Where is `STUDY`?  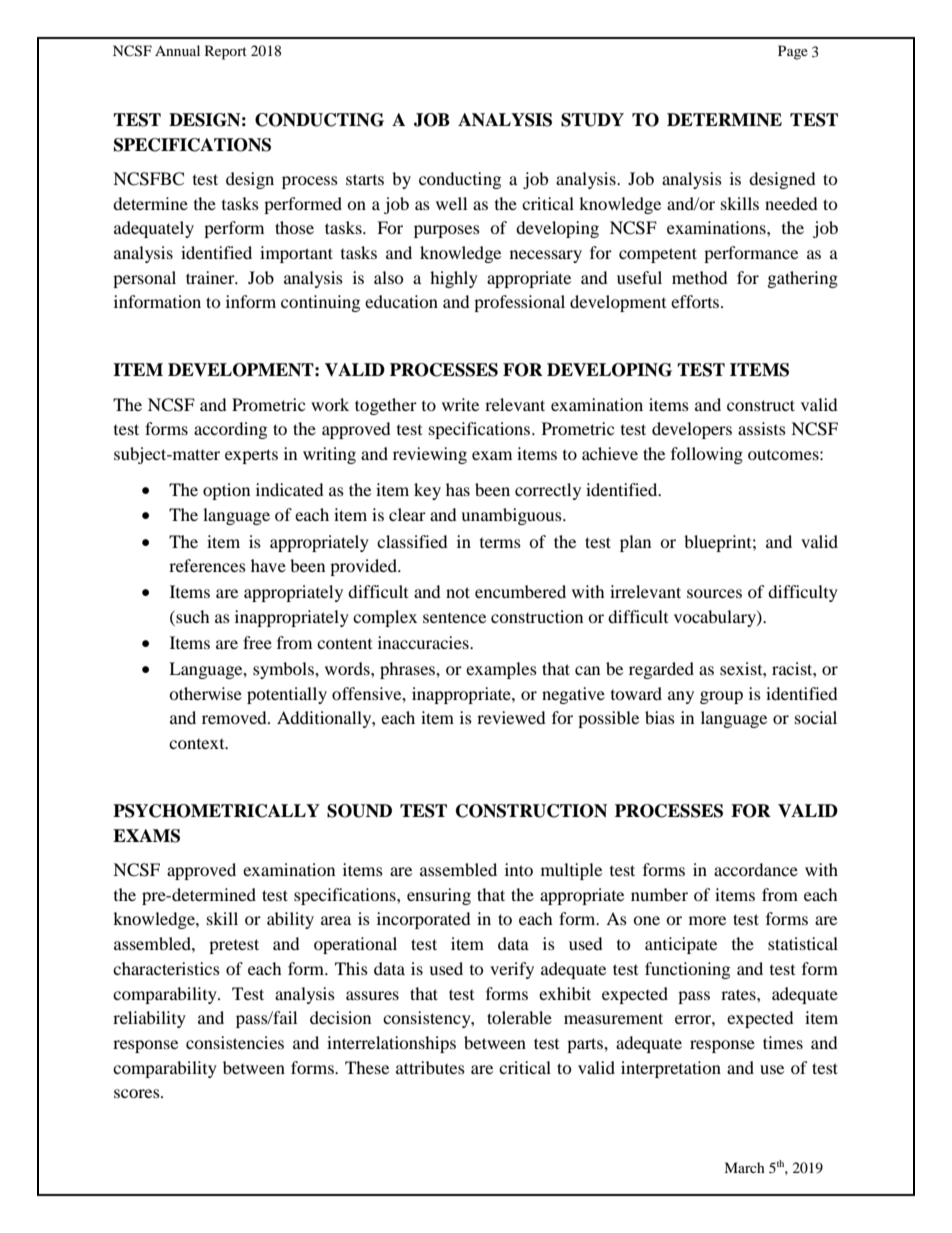 STUDY is located at coordinates (592, 120).
